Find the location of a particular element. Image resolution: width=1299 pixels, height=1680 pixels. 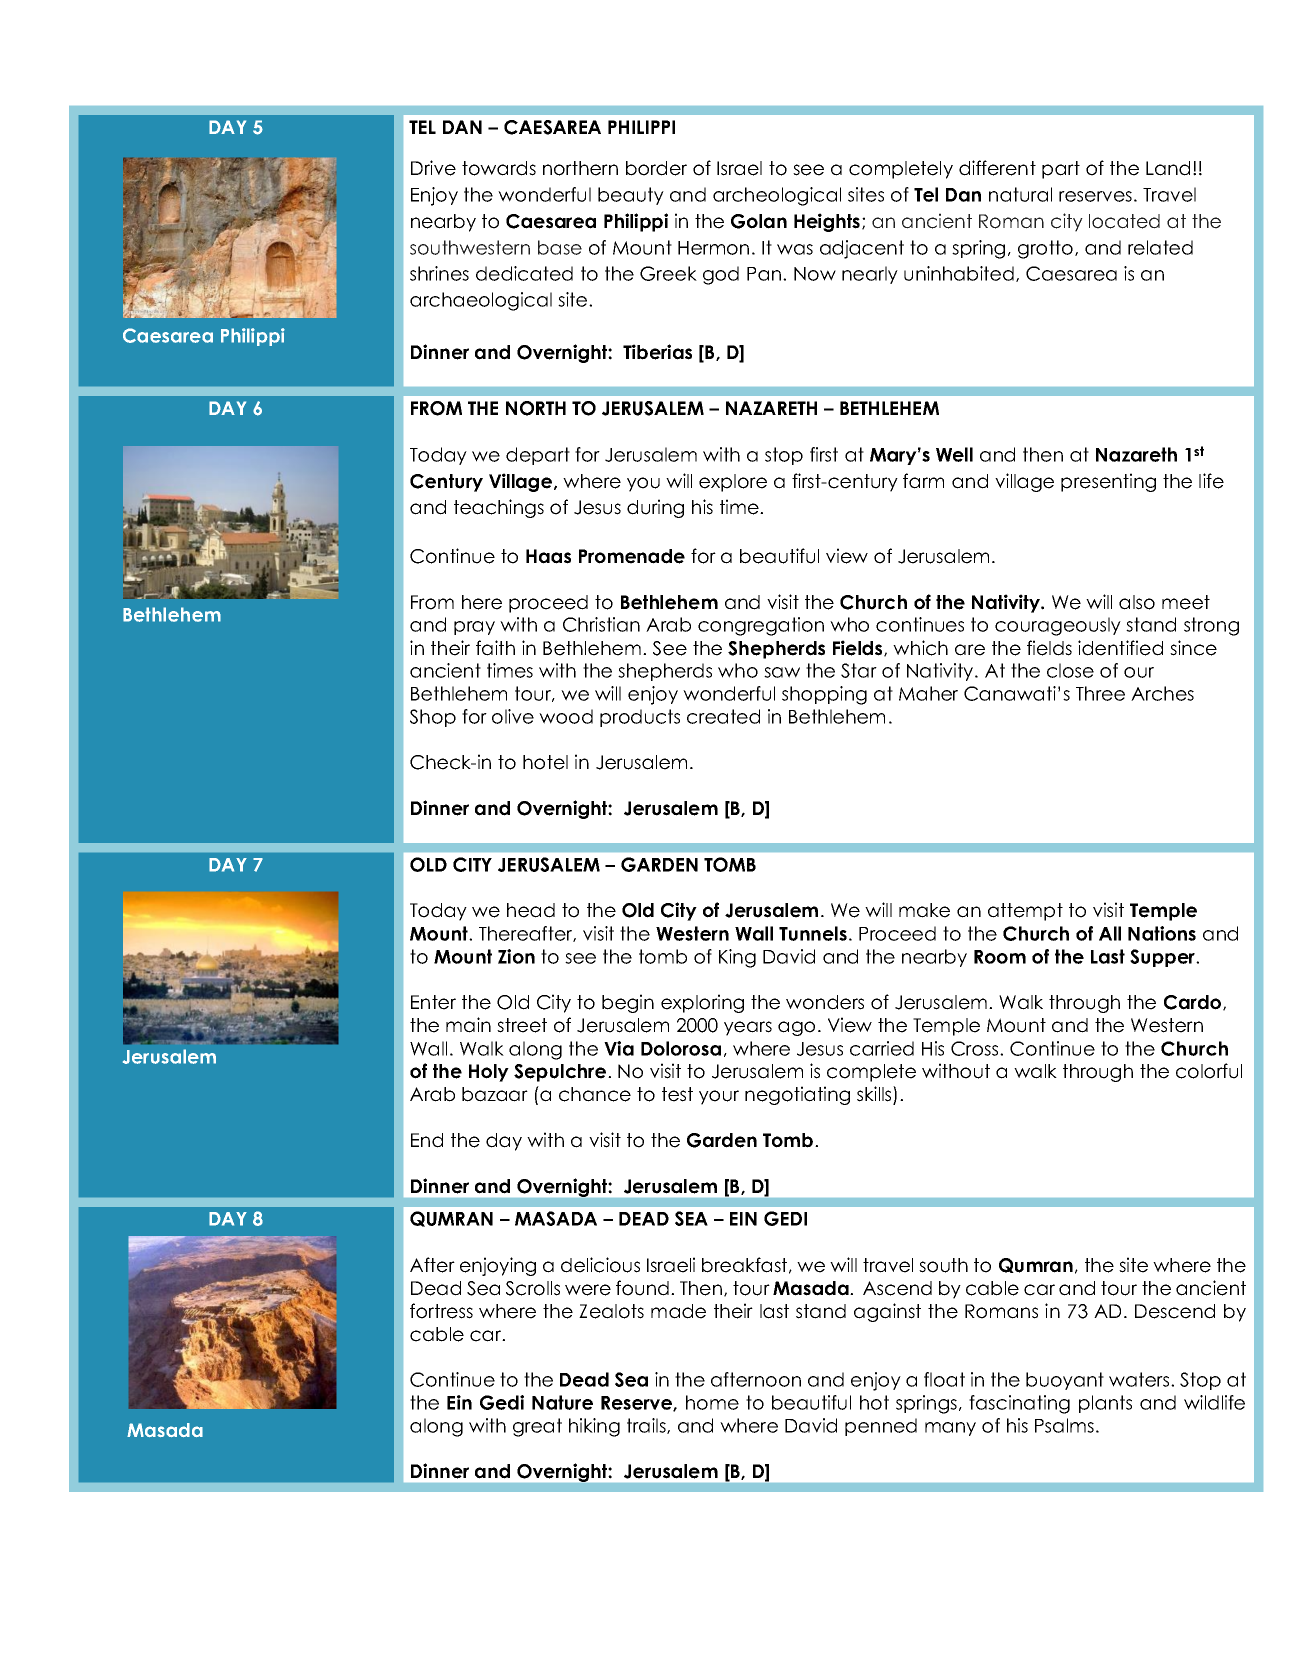

created is located at coordinates (723, 716).
